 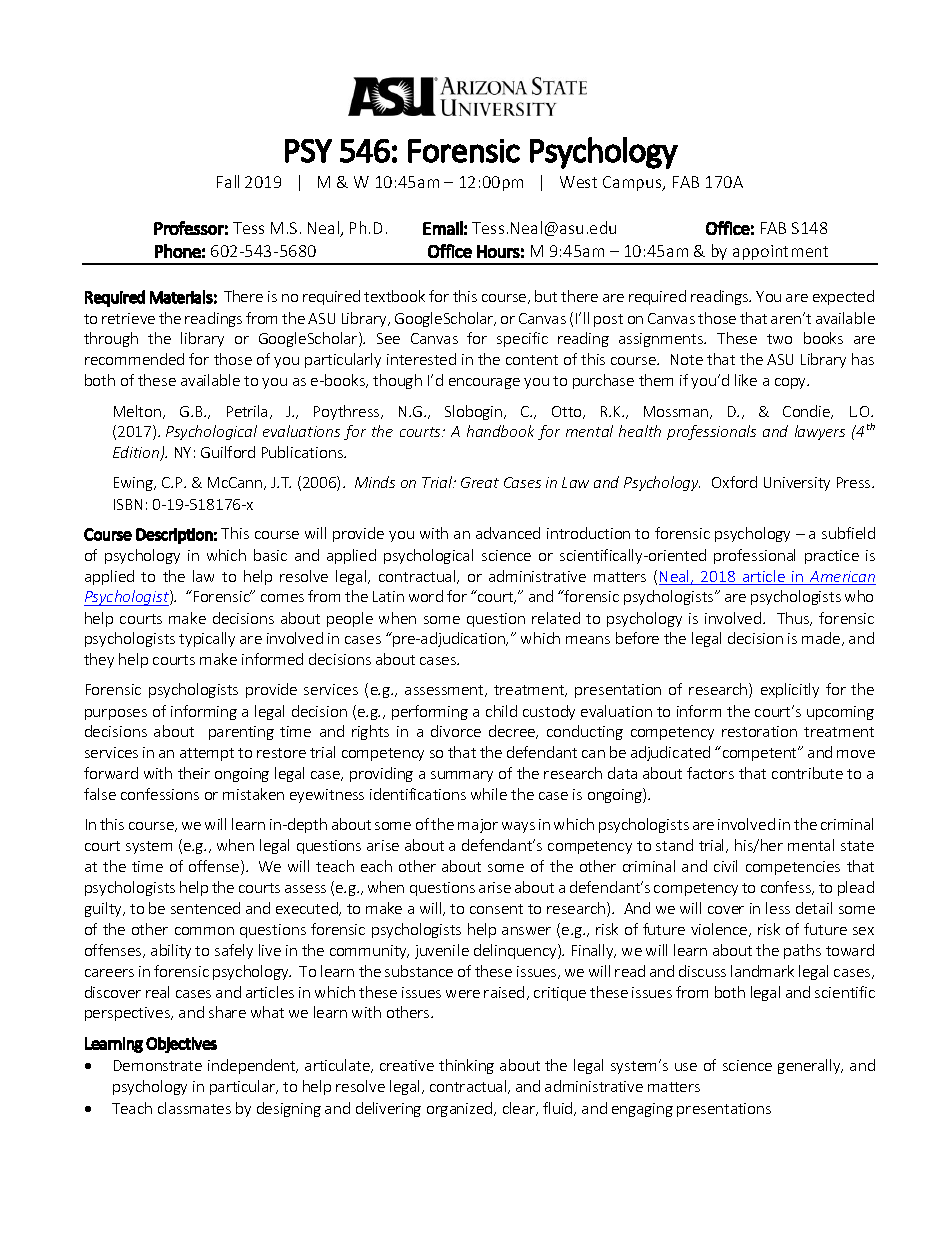 What do you see at coordinates (158, 1065) in the document?
I see `Demonstrate` at bounding box center [158, 1065].
